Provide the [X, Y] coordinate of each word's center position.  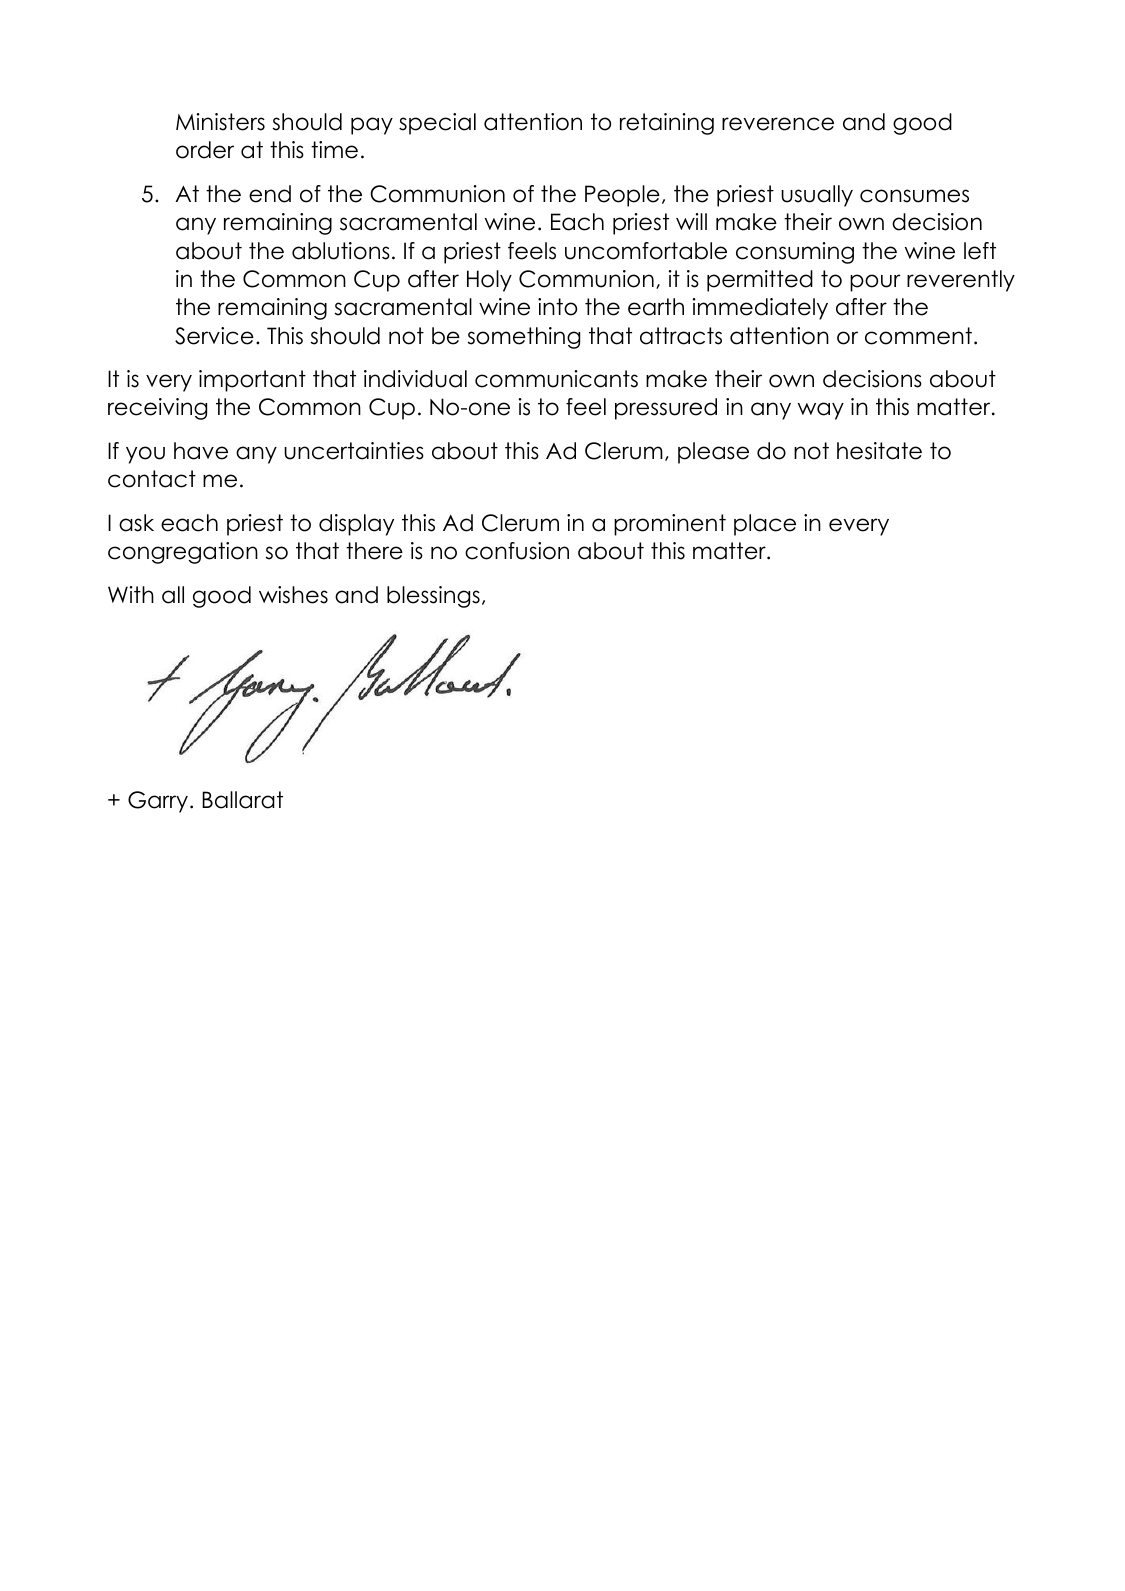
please [713, 453]
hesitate [879, 451]
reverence [778, 124]
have [201, 451]
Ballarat [242, 800]
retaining [667, 124]
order [205, 150]
